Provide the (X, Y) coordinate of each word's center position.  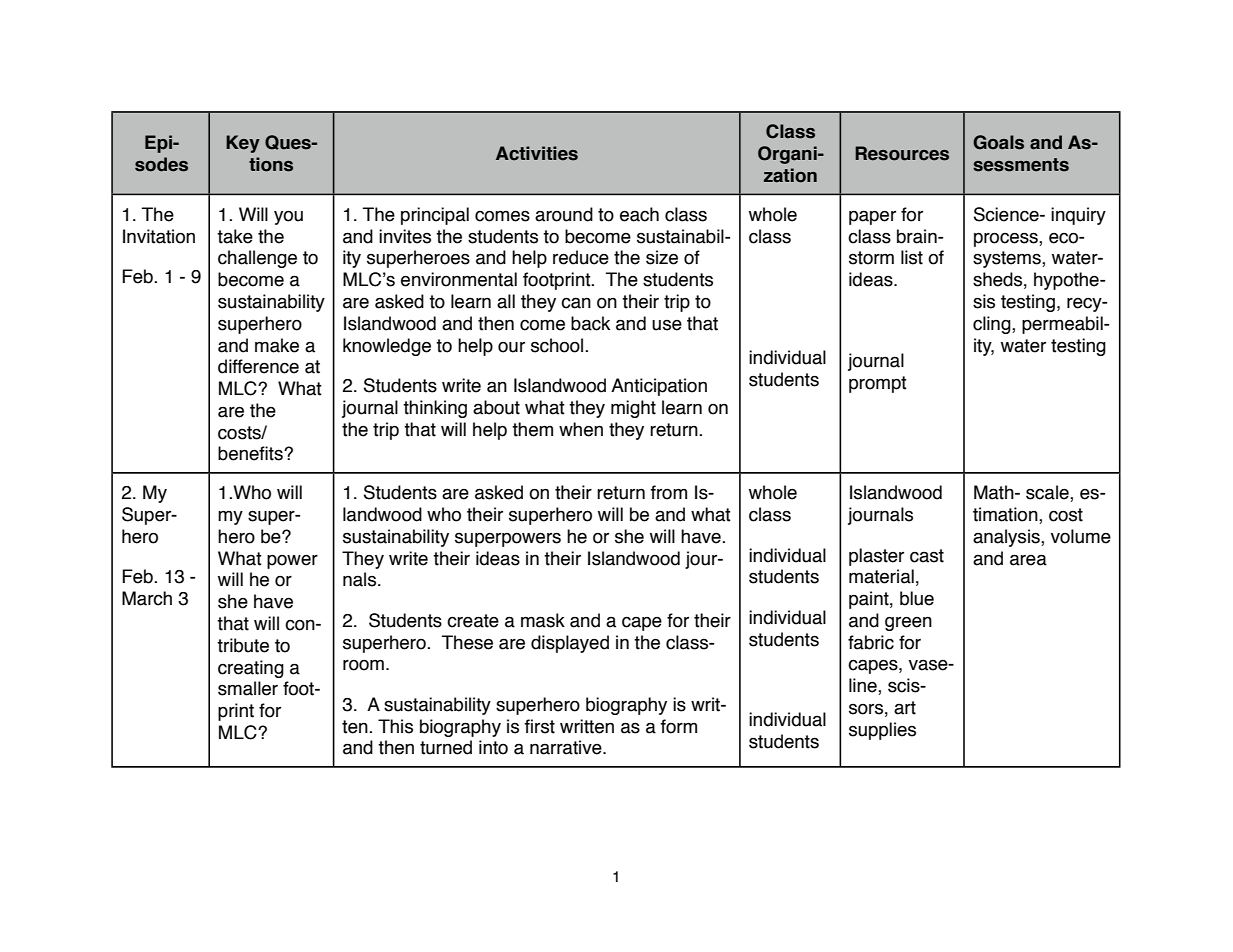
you (288, 217)
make (277, 345)
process (1007, 239)
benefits (251, 453)
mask (543, 620)
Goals (998, 142)
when (581, 429)
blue (917, 598)
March (147, 598)
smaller (248, 688)
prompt (878, 384)
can (576, 303)
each (639, 214)
